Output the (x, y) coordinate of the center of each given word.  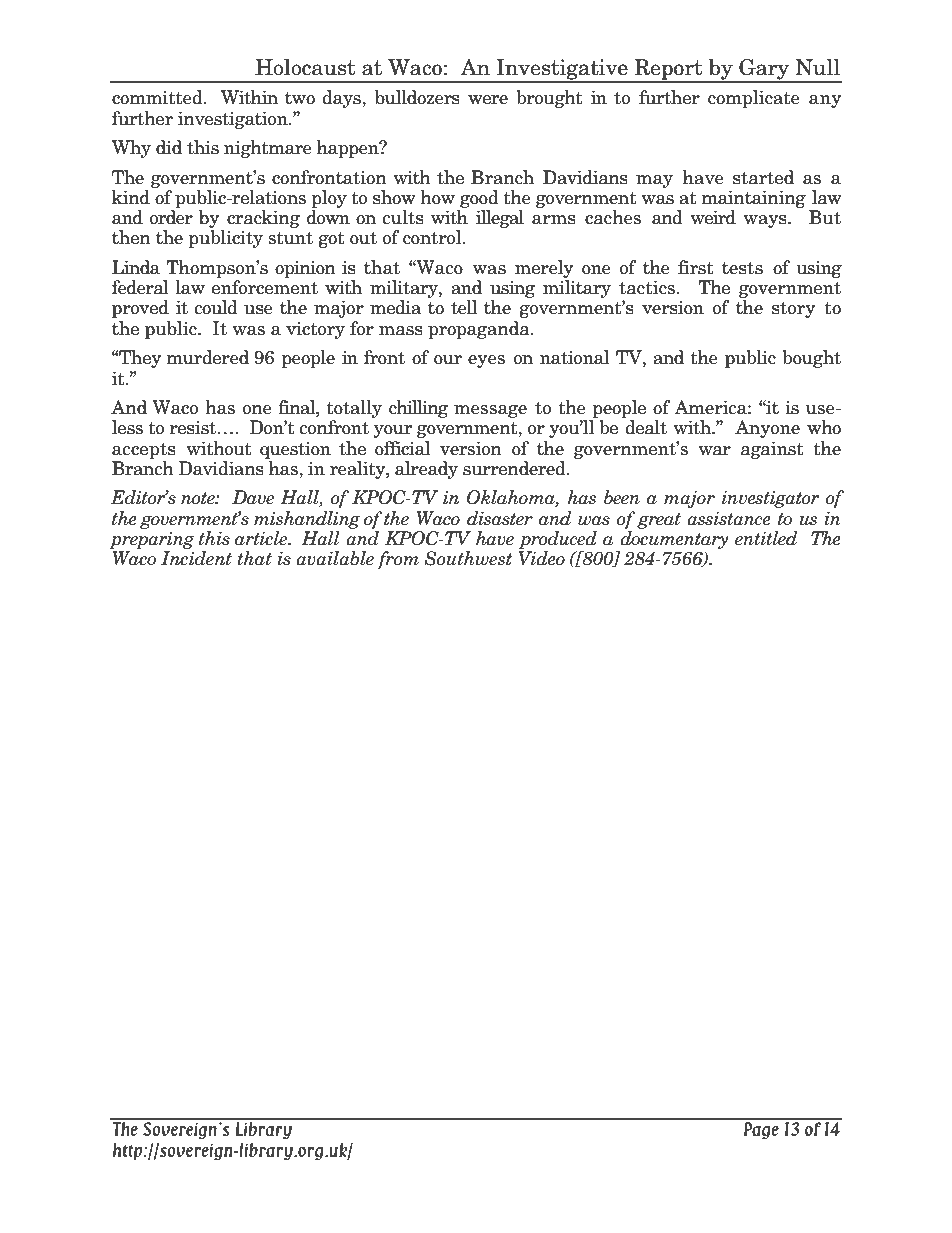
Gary (764, 70)
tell (464, 307)
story (794, 309)
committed (158, 97)
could (216, 307)
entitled (766, 538)
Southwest (468, 558)
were (488, 100)
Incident (196, 558)
